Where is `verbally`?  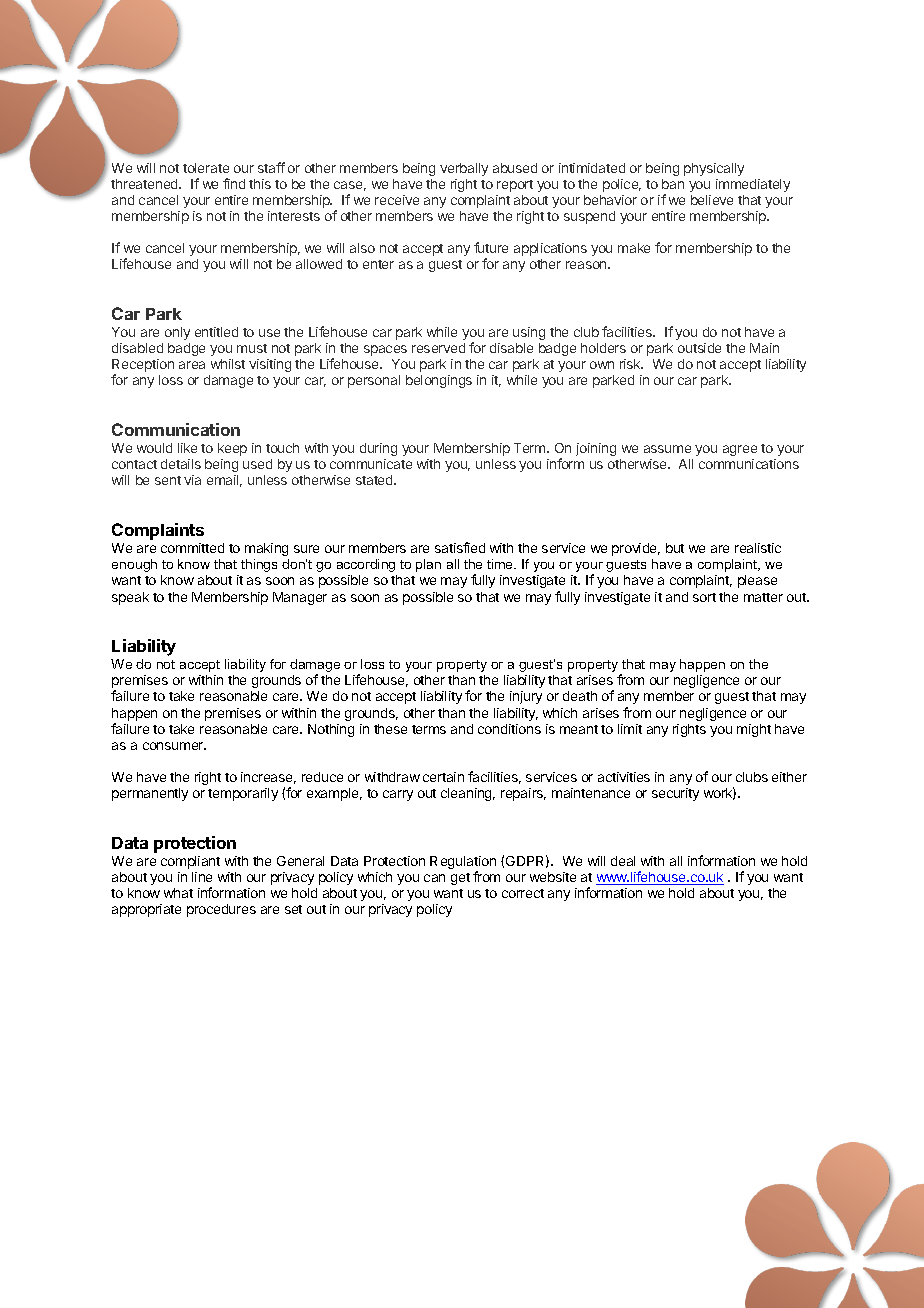 verbally is located at coordinates (464, 169).
